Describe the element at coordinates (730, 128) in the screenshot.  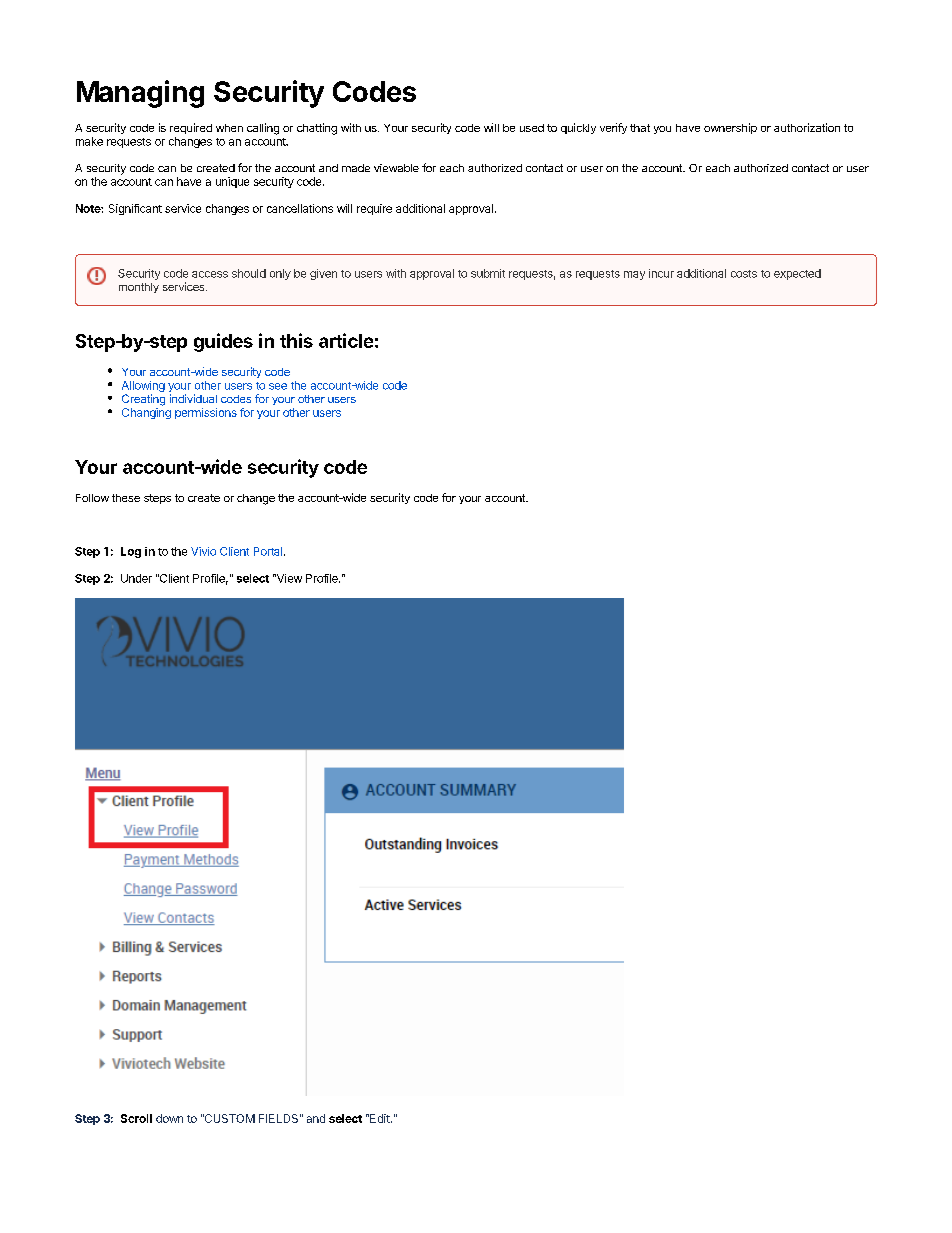
I see `ownership` at that location.
